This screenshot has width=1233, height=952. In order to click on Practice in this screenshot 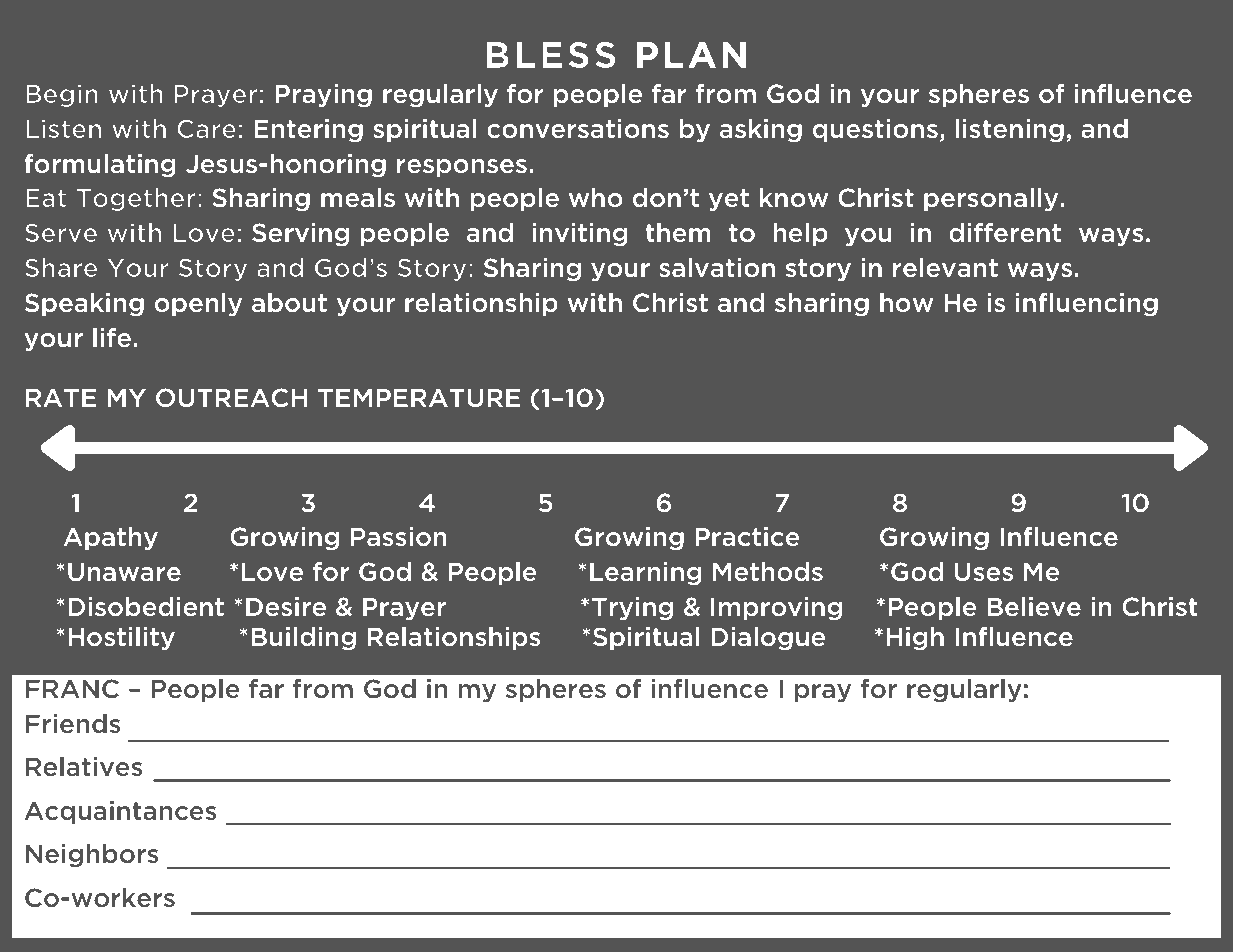, I will do `click(747, 536)`.
